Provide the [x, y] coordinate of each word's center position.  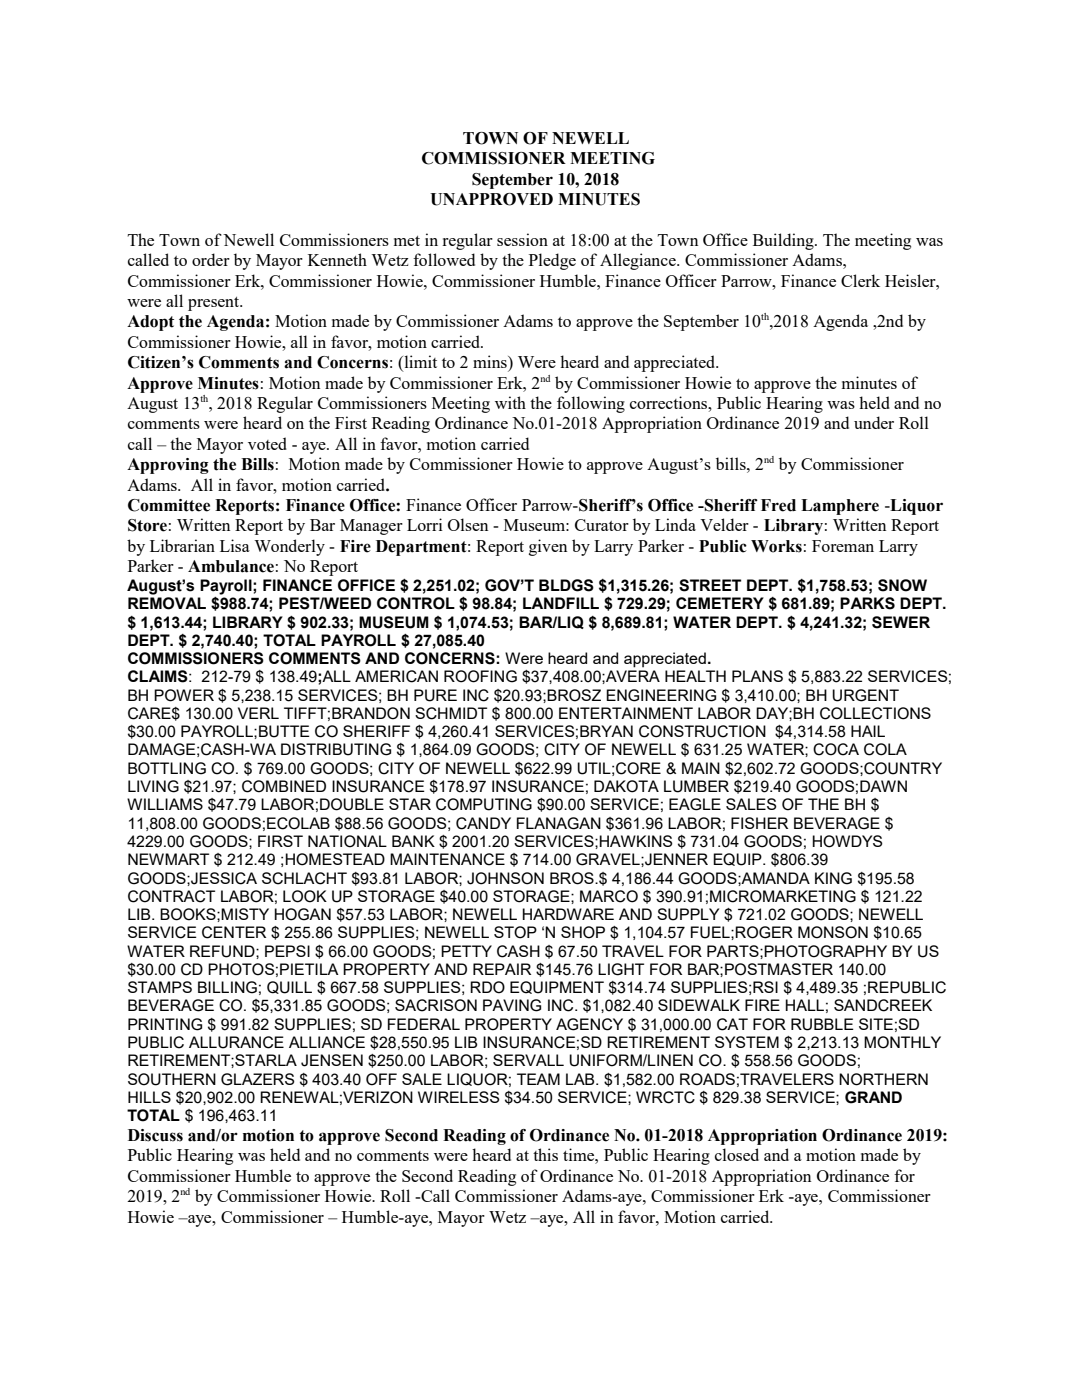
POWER [184, 695]
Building [784, 241]
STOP [515, 932]
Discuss [155, 1135]
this [545, 1154]
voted [267, 443]
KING [833, 878]
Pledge [552, 261]
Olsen [468, 524]
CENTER [234, 932]
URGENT [865, 695]
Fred [778, 505]
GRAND [873, 1097]
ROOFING [480, 676]
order [211, 259]
